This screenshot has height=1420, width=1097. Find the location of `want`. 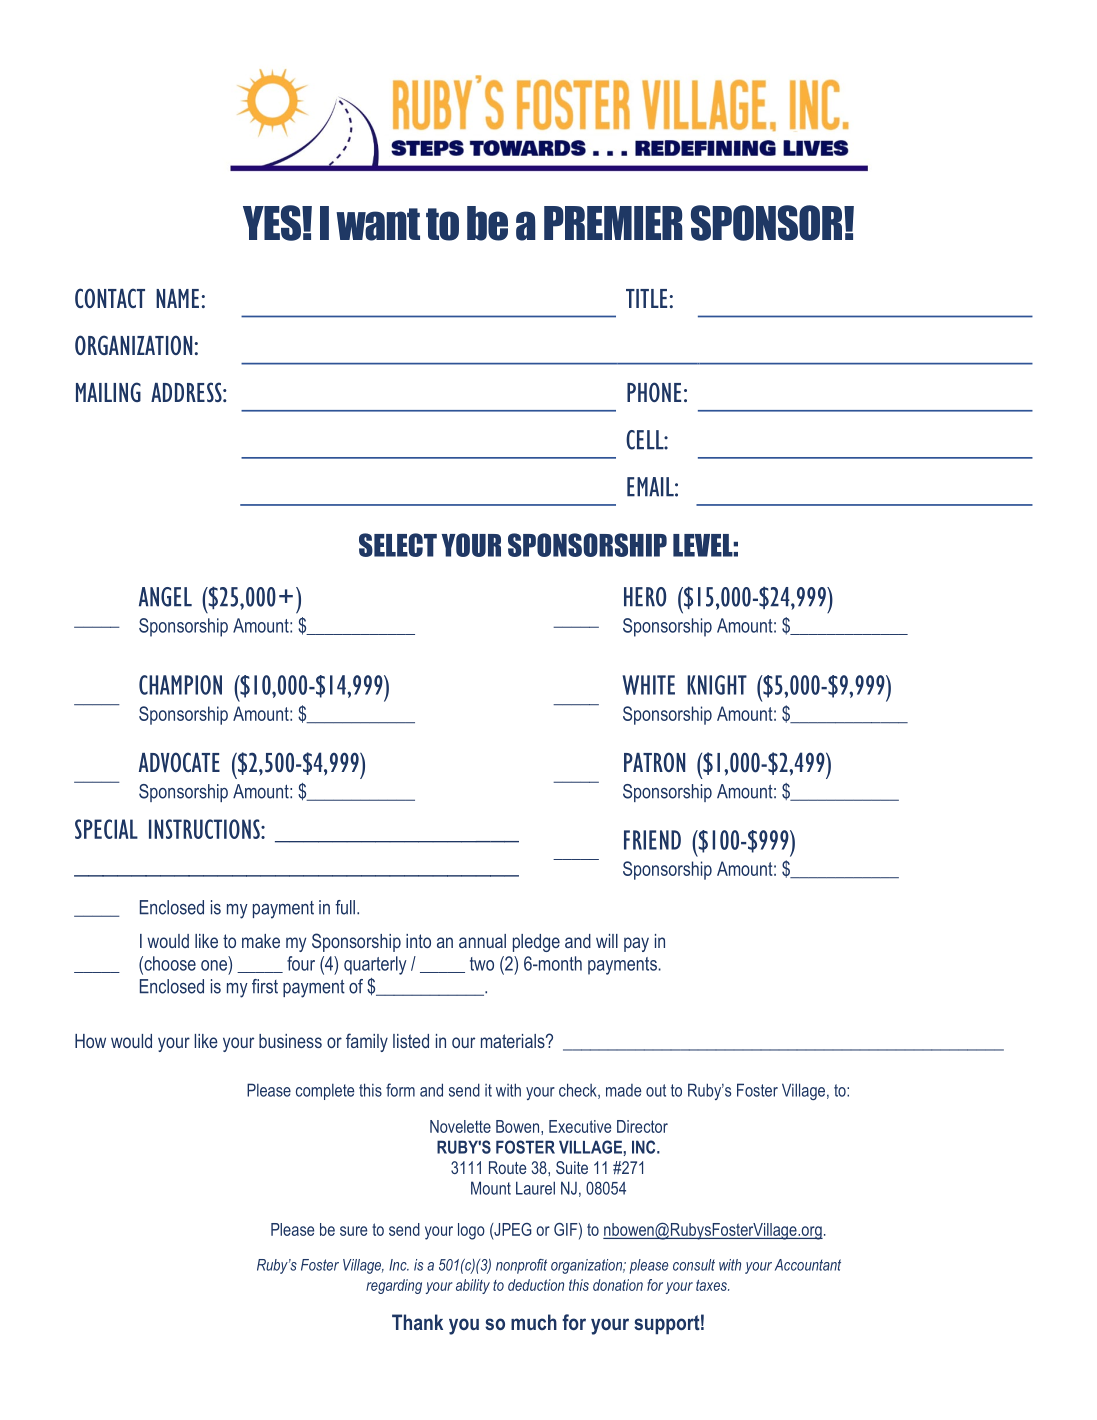

want is located at coordinates (378, 224).
